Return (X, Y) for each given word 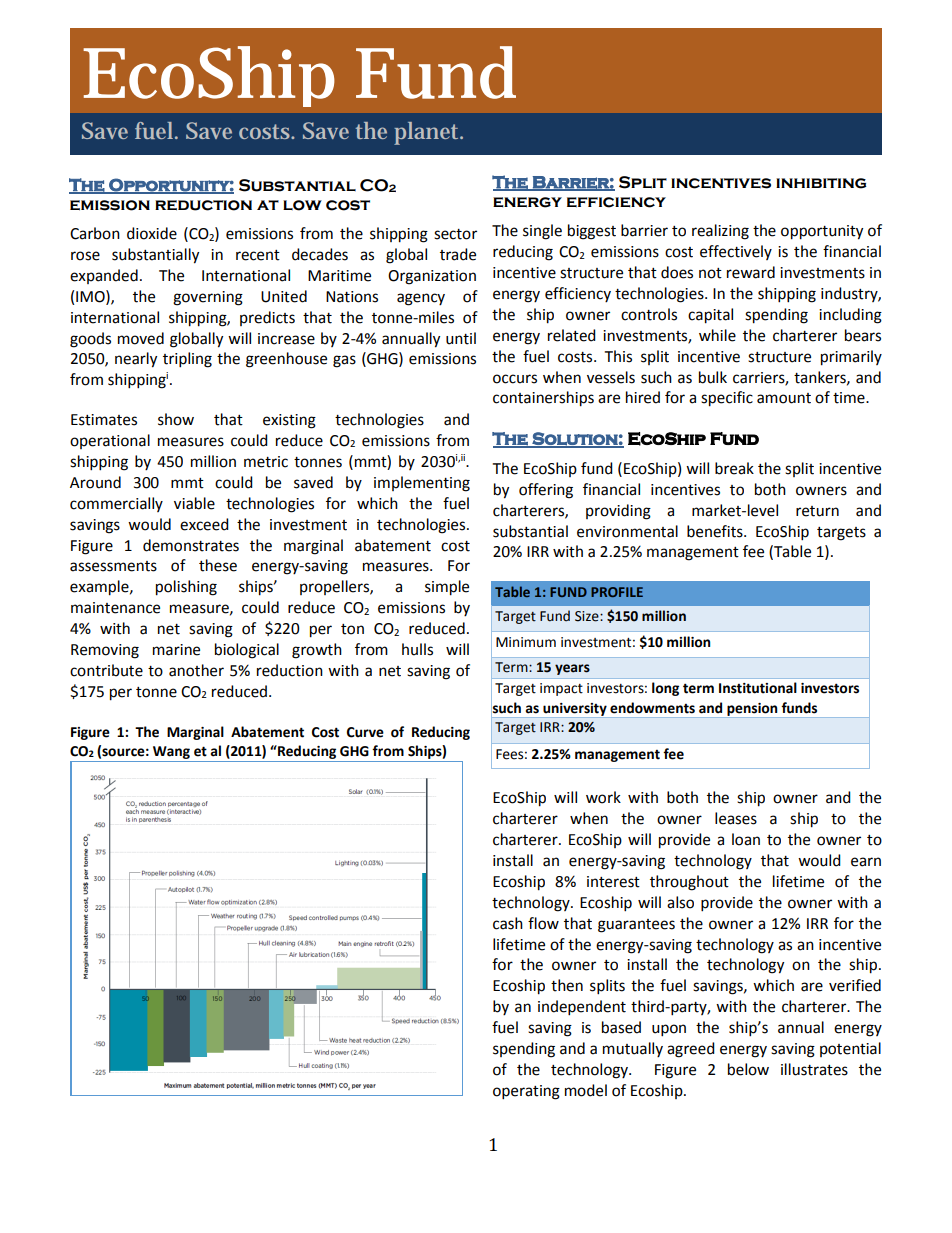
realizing (720, 232)
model (586, 1090)
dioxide (152, 233)
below (748, 1069)
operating (526, 1092)
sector (455, 234)
